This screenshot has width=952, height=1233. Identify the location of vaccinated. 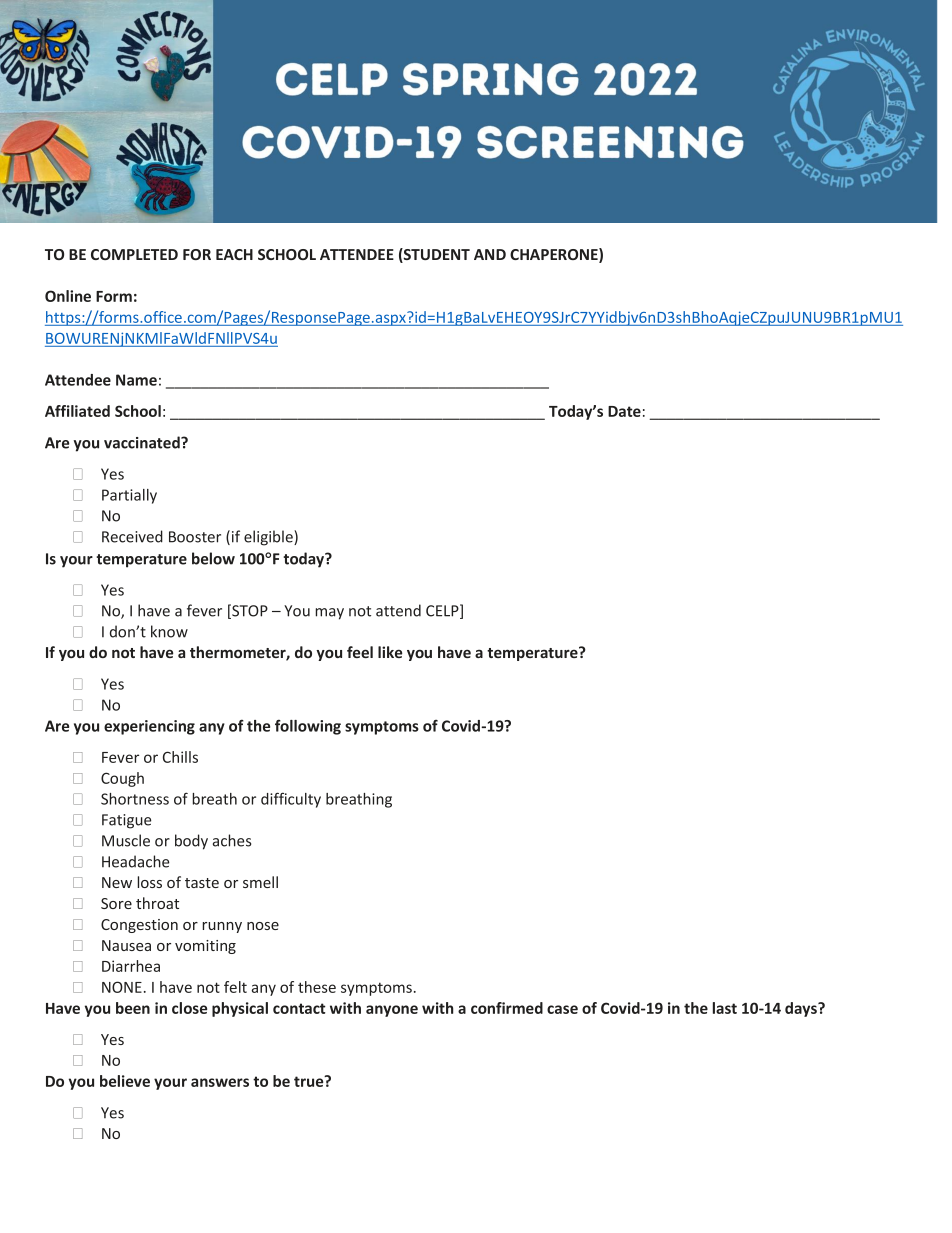
(143, 442).
